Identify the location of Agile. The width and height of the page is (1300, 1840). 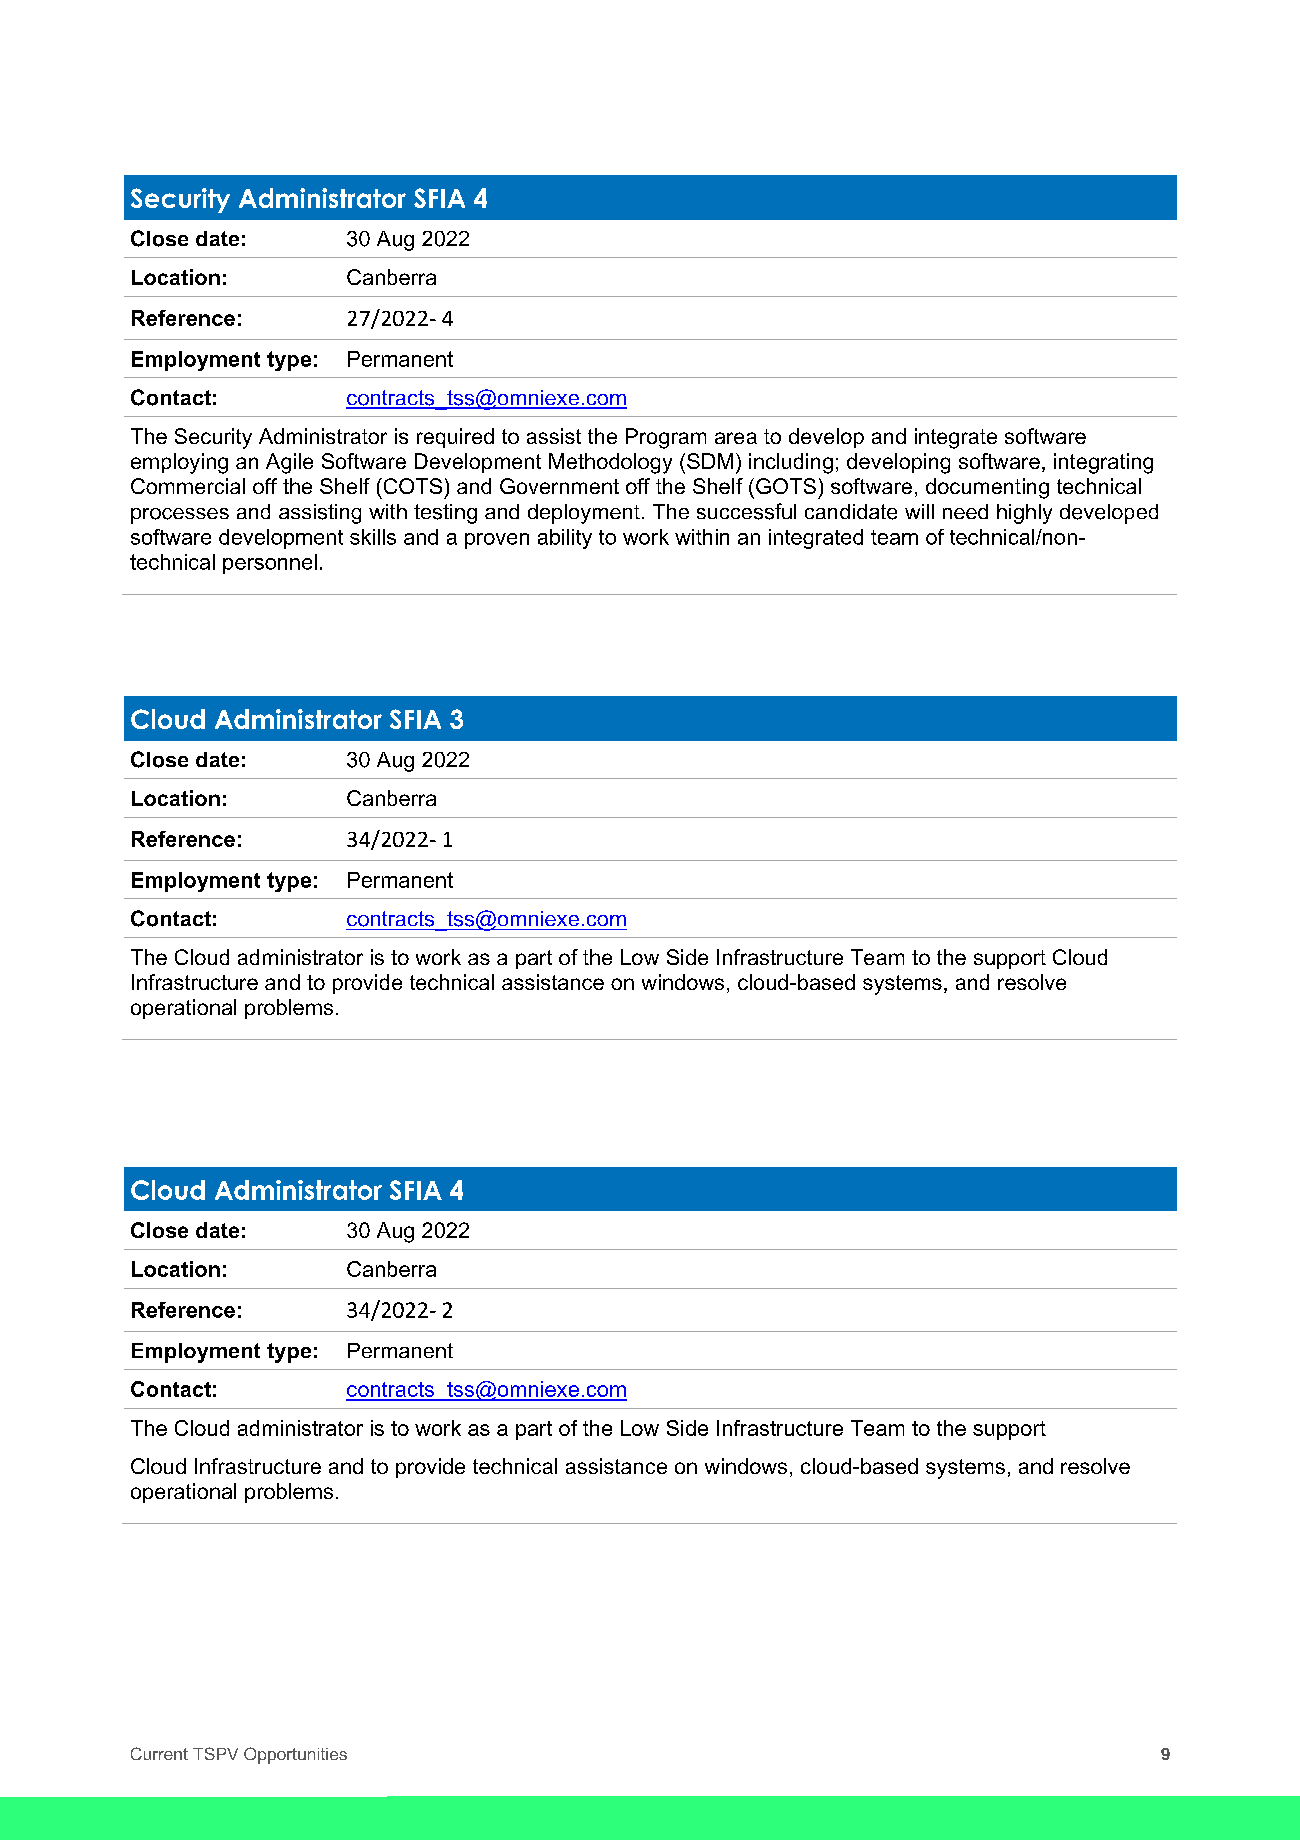
(289, 463).
